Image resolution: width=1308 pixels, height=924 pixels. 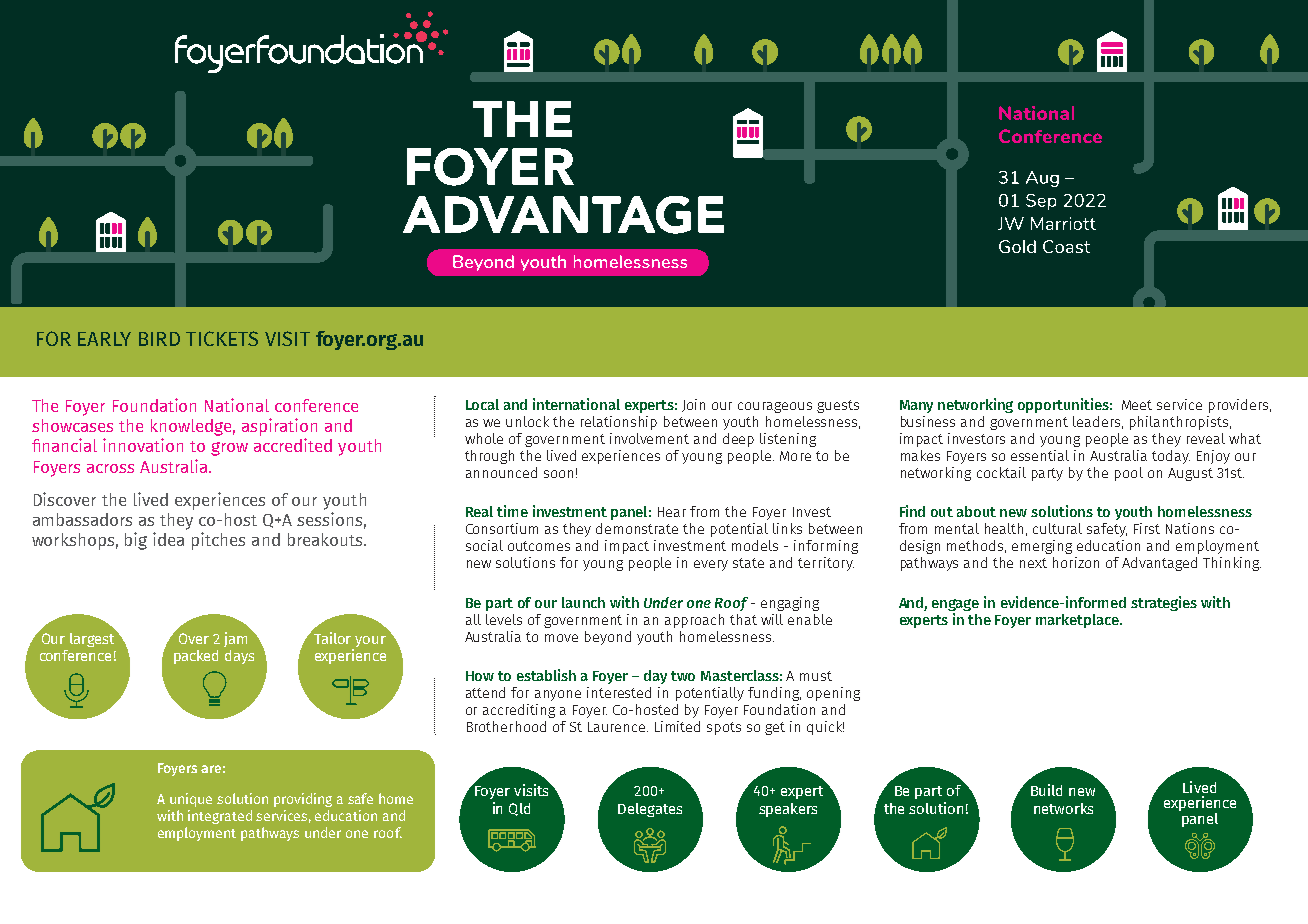 I want to click on TICKETS, so click(x=222, y=338).
